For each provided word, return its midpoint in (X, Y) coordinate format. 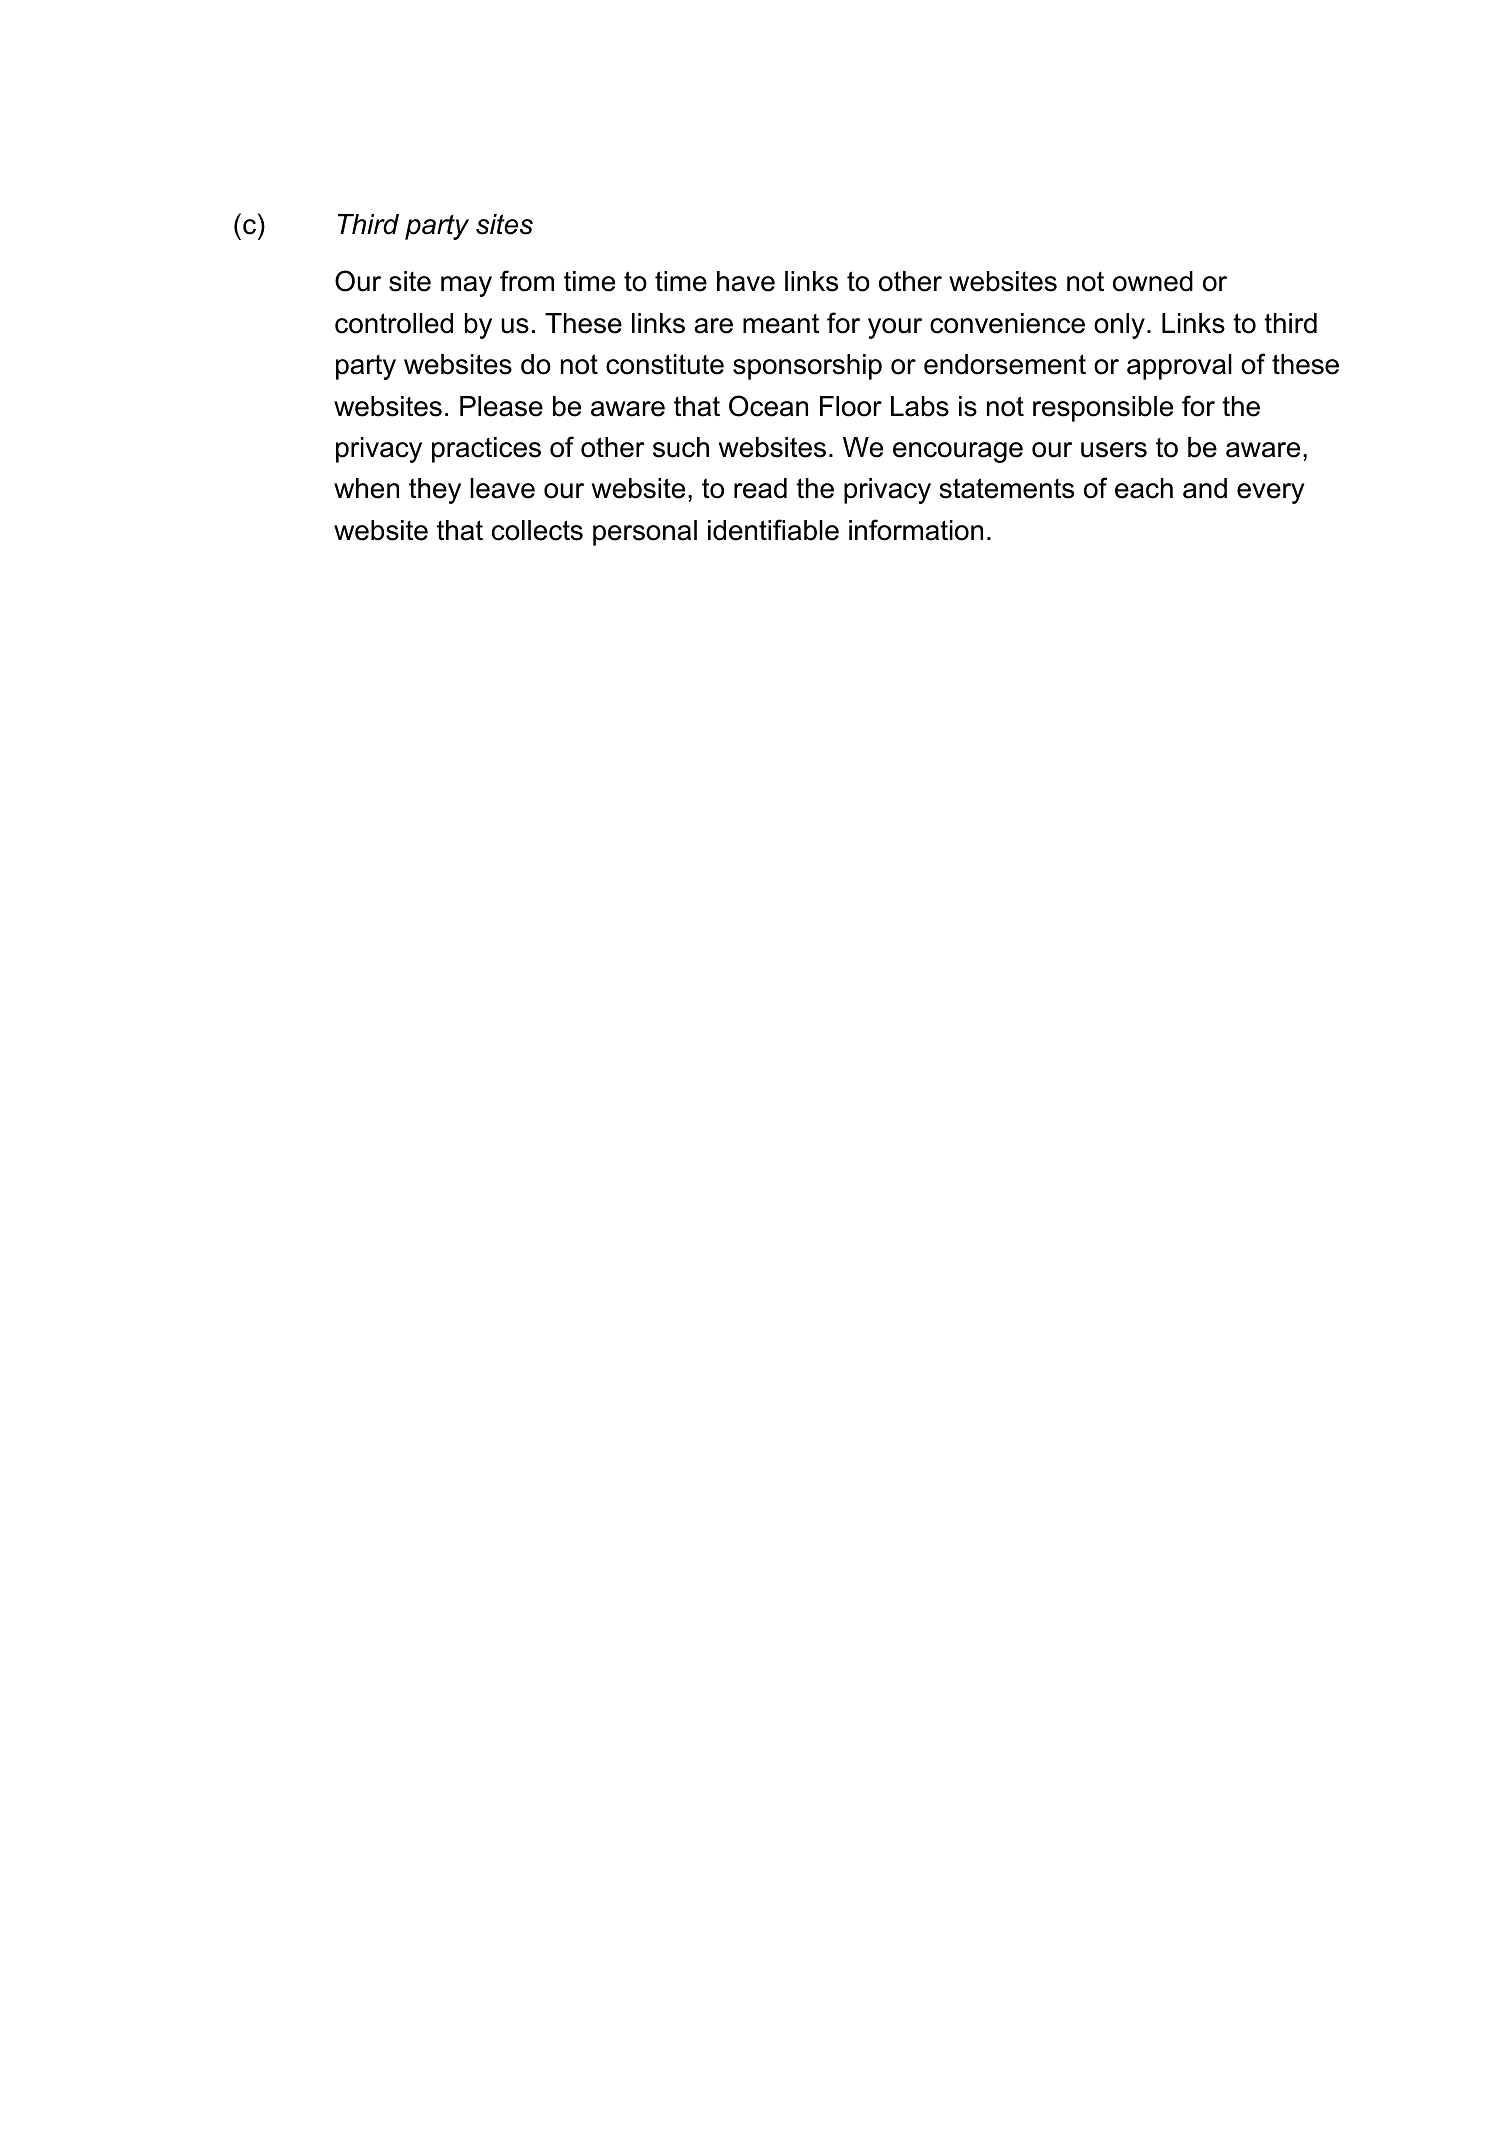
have (746, 281)
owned (1153, 281)
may (466, 286)
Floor (851, 406)
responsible (1103, 409)
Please (501, 406)
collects (537, 530)
